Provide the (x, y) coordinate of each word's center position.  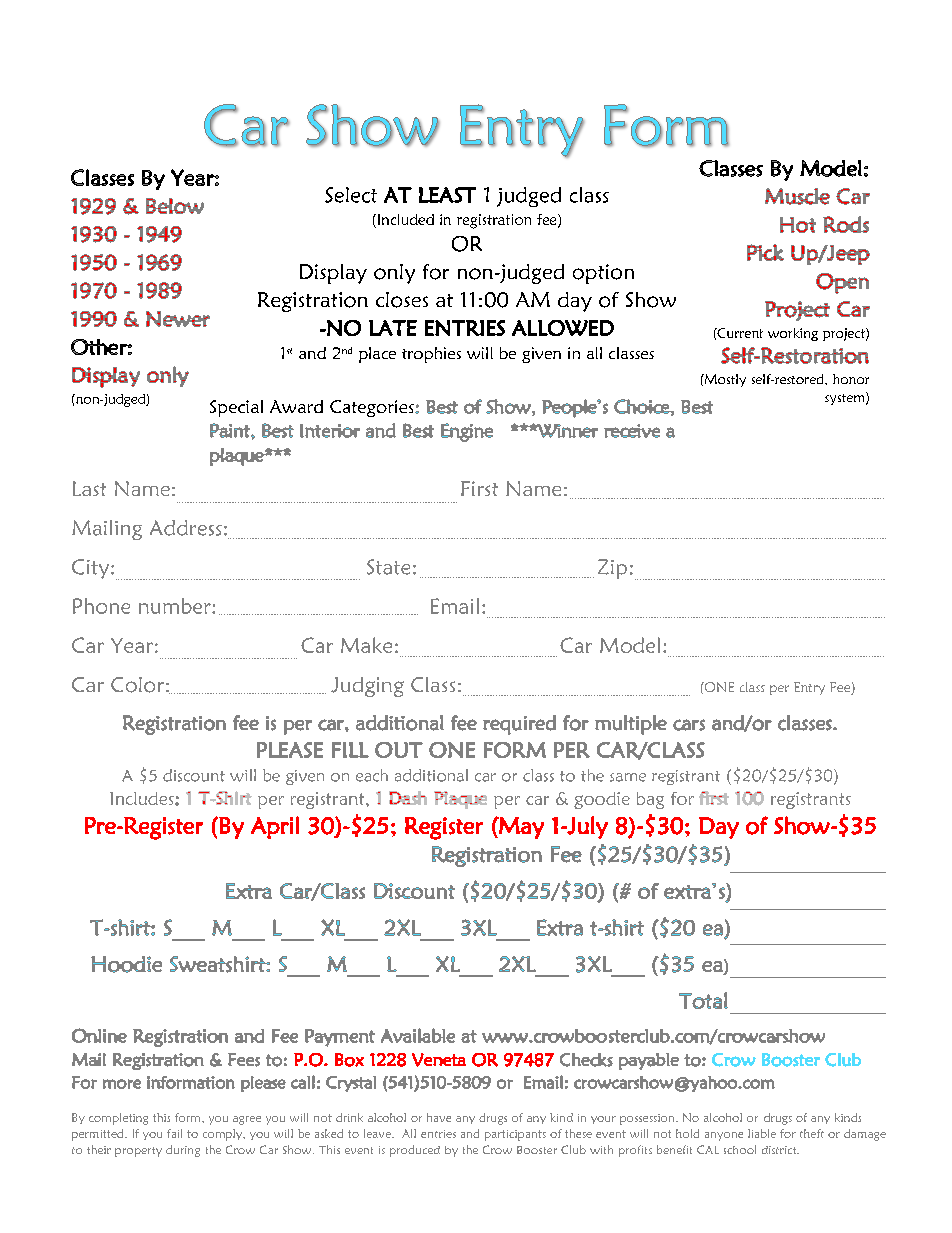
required (519, 725)
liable (762, 1133)
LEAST (447, 195)
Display (333, 274)
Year (132, 645)
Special (236, 408)
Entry (809, 688)
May (520, 828)
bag (650, 800)
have (439, 1117)
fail (174, 1133)
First (479, 488)
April (275, 827)
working (793, 334)
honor (851, 379)
